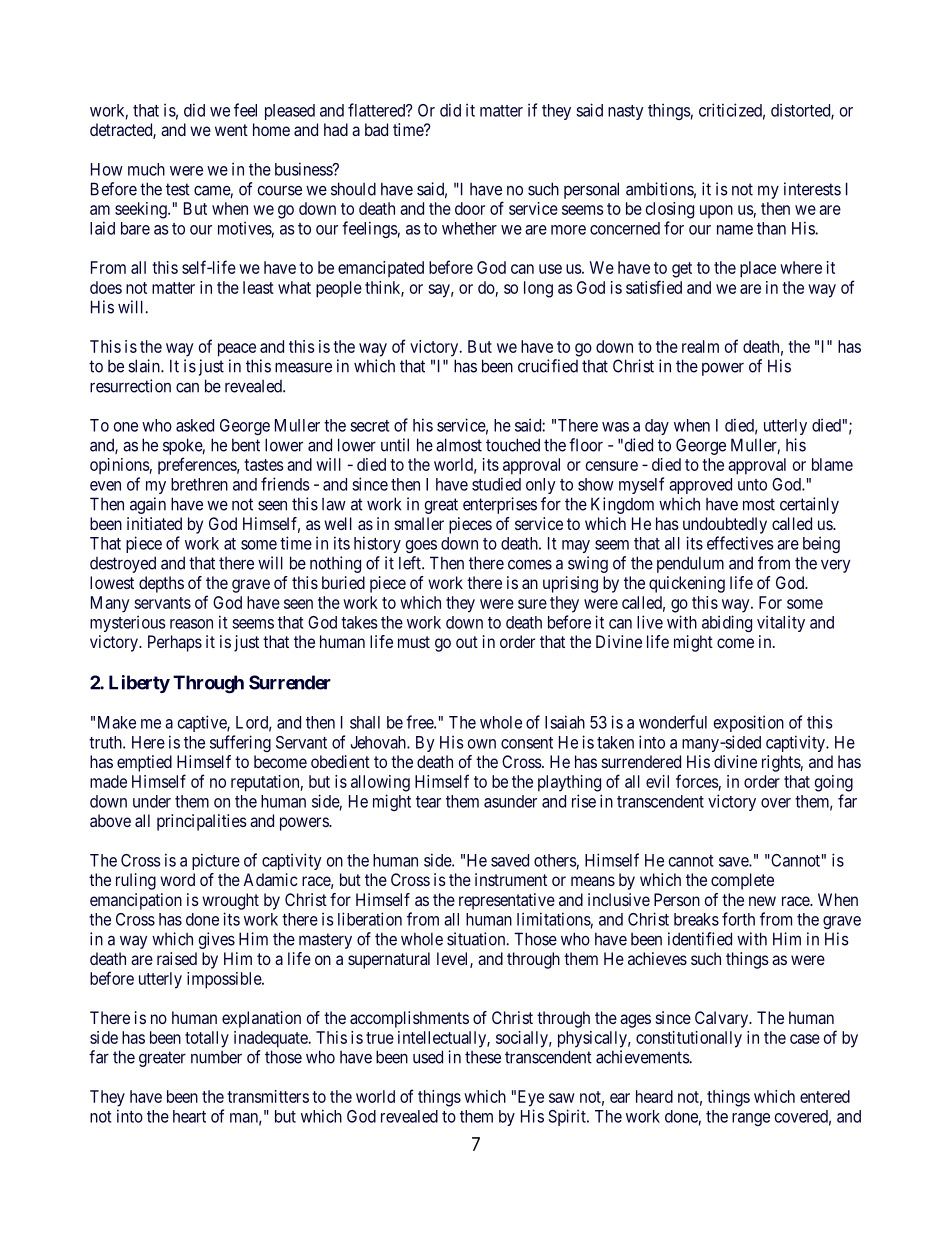  What do you see at coordinates (376, 129) in the screenshot?
I see `bad` at bounding box center [376, 129].
